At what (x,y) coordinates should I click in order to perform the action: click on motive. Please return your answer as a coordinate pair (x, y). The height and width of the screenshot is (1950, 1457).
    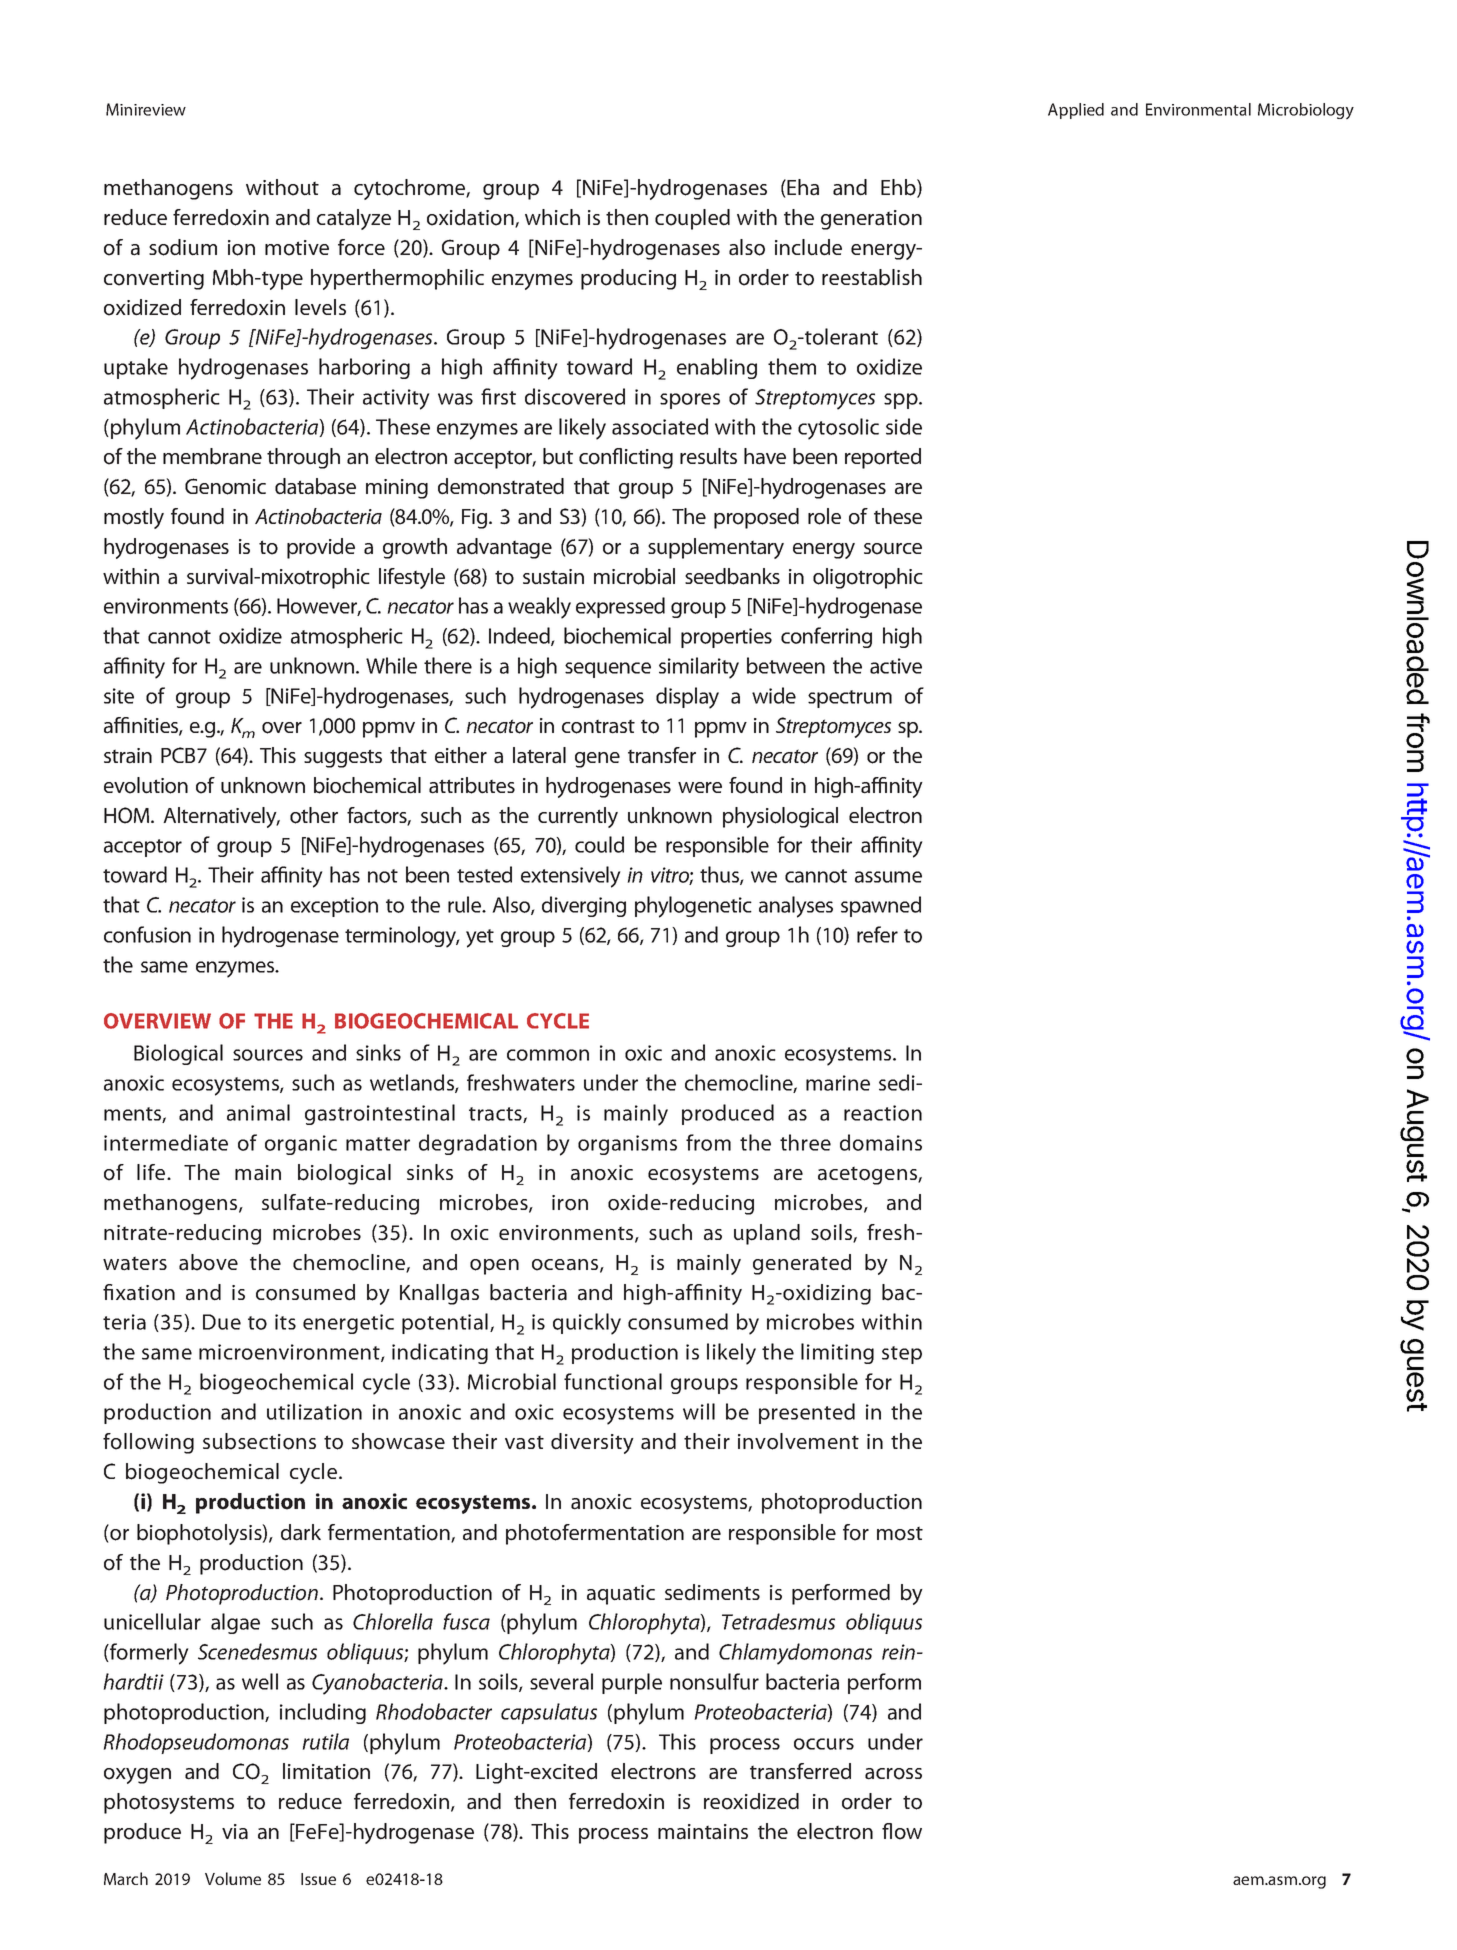
    Looking at the image, I should click on (297, 248).
